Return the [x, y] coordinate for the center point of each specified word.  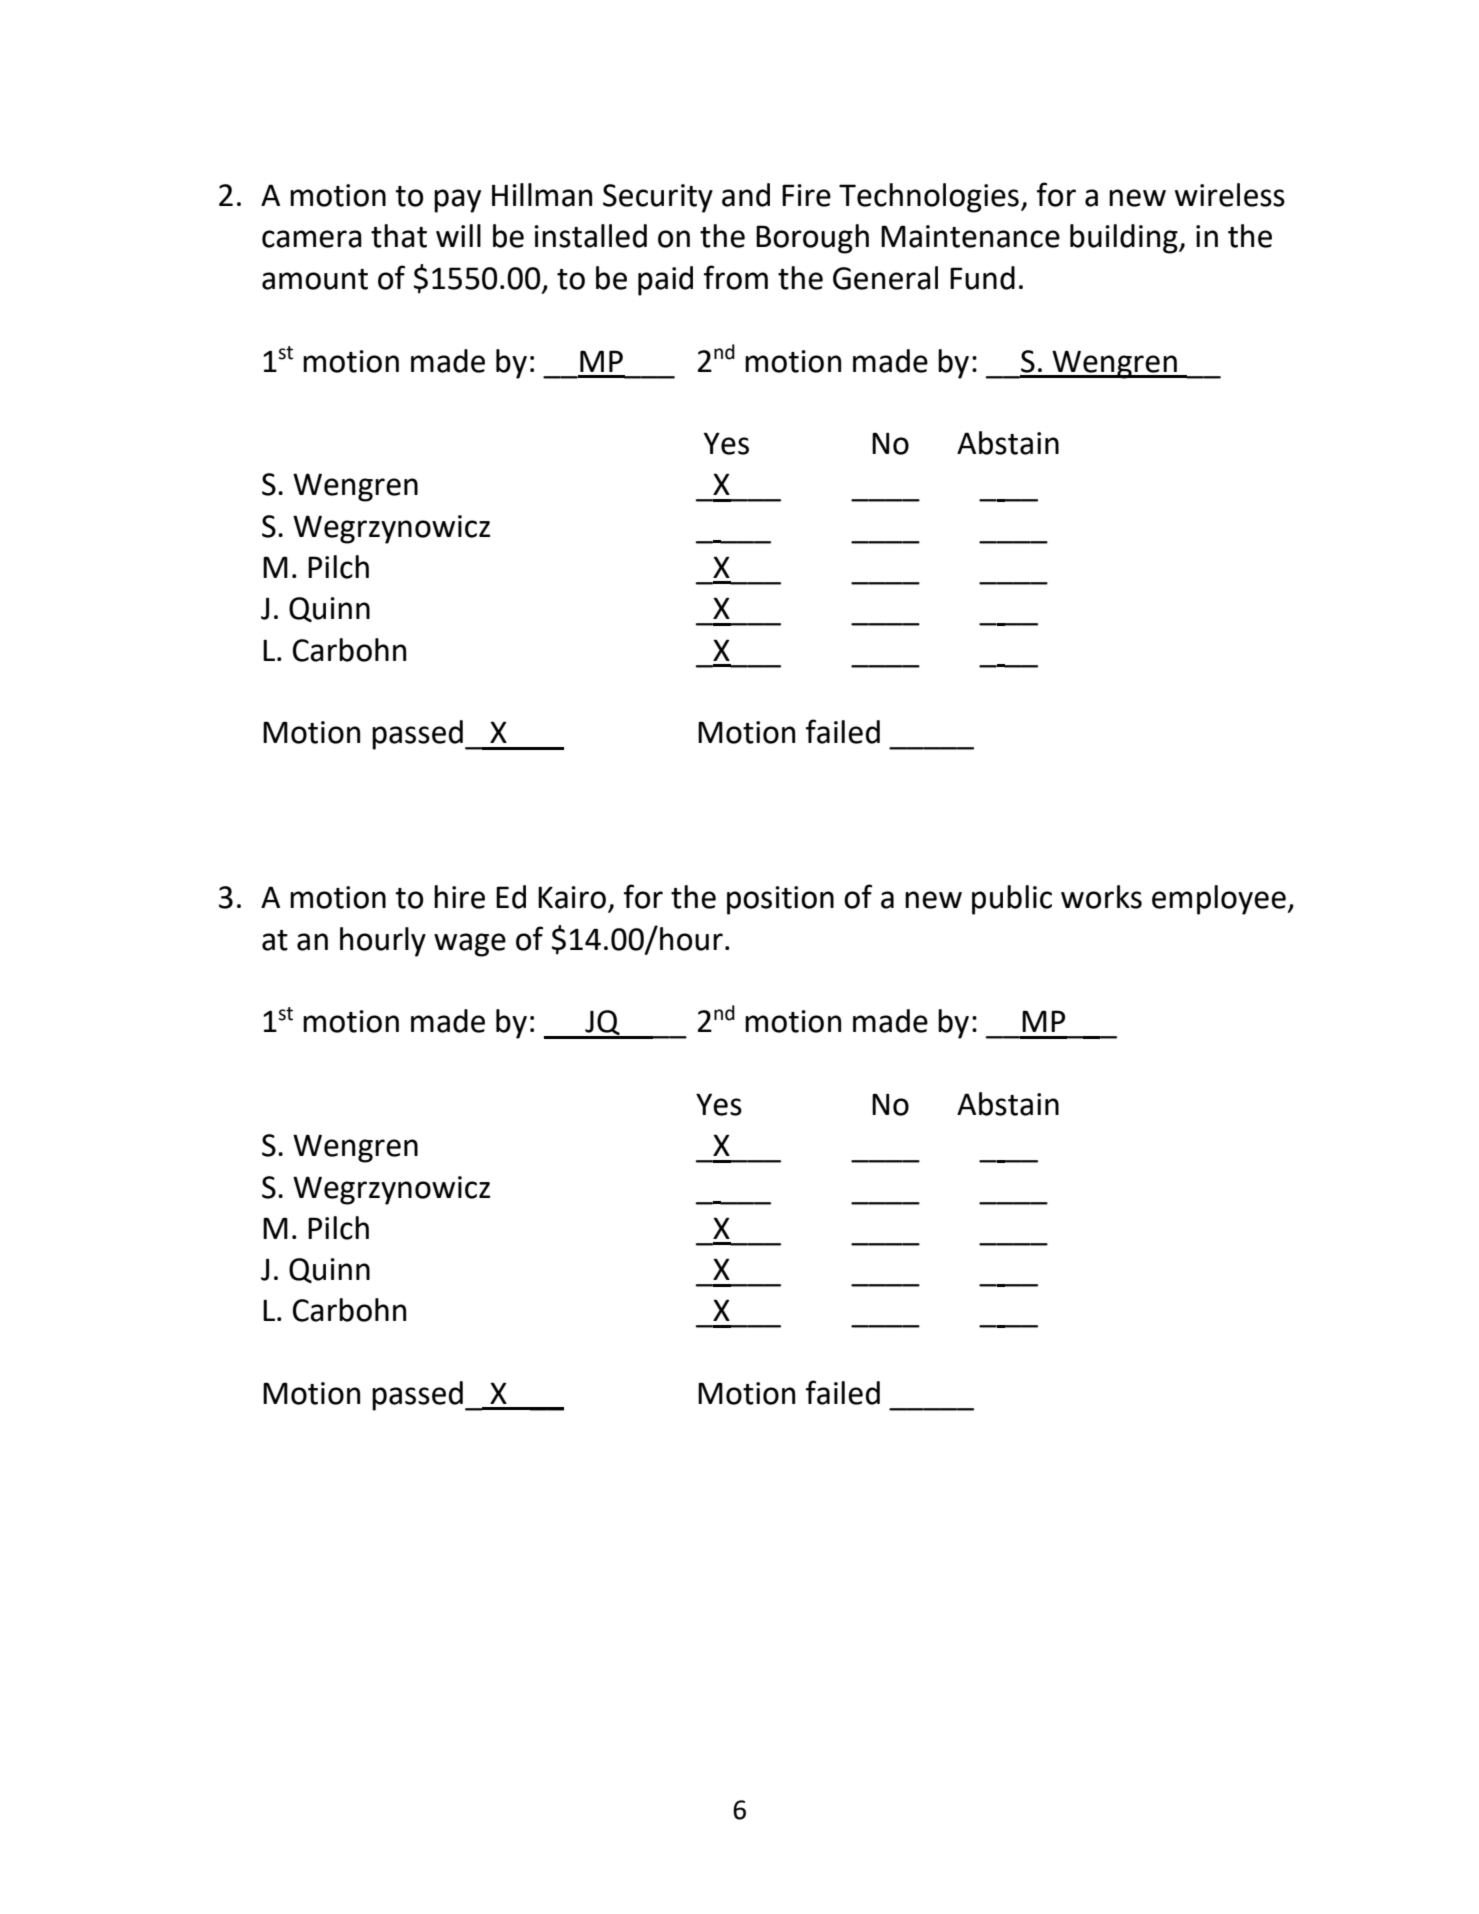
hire [459, 897]
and [746, 195]
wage [470, 945]
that [399, 236]
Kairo [572, 897]
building [1125, 239]
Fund [982, 278]
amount [315, 279]
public [1012, 900]
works [1101, 897]
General [885, 278]
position [780, 900]
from [736, 277]
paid [665, 281]
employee [1220, 900]
